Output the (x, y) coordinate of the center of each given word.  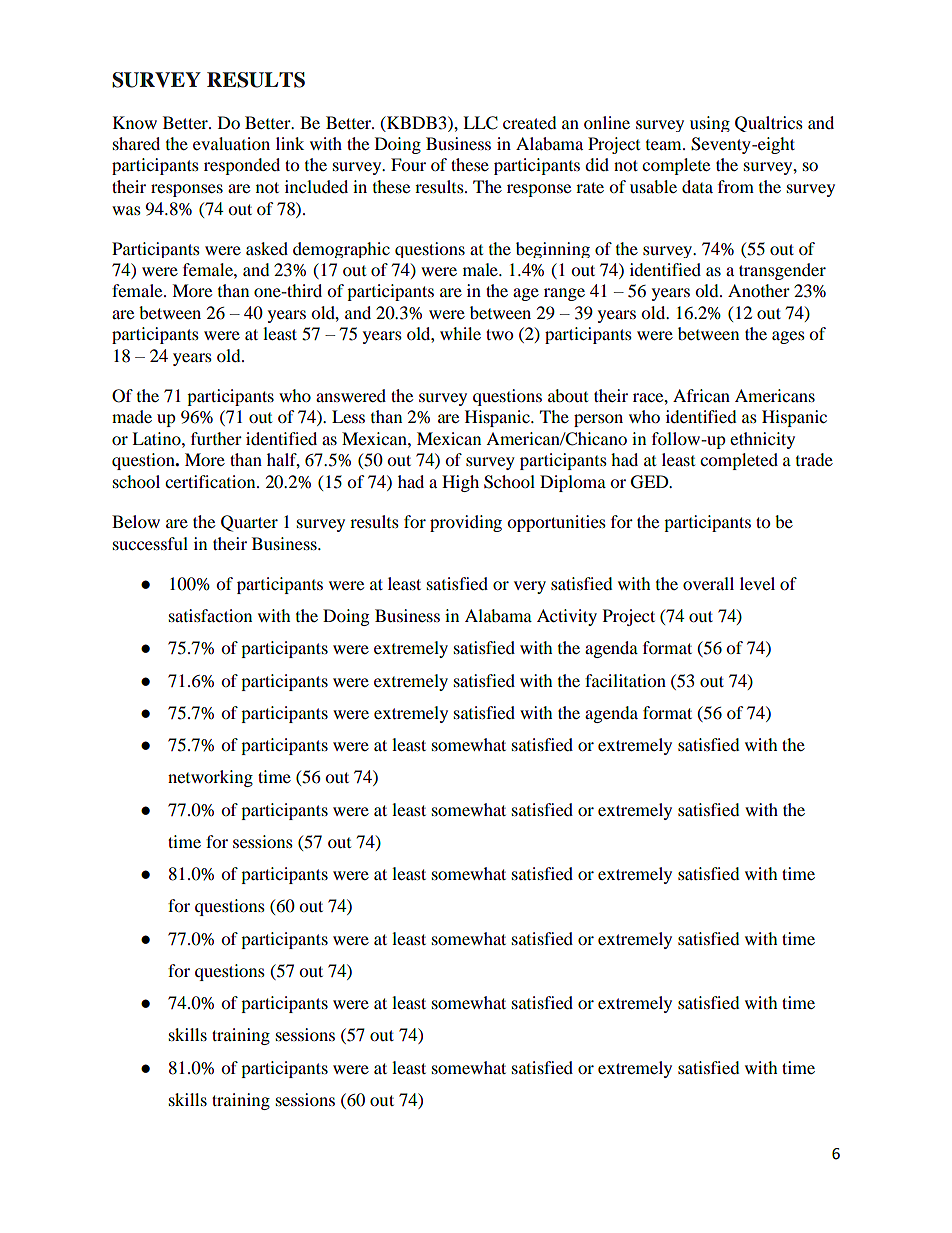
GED (651, 482)
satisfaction (210, 615)
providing (466, 523)
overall (708, 583)
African (701, 395)
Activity (567, 617)
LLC (480, 123)
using (710, 124)
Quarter (249, 523)
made (132, 416)
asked (267, 248)
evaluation (231, 143)
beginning (553, 250)
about (568, 395)
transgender (782, 271)
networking (210, 778)
